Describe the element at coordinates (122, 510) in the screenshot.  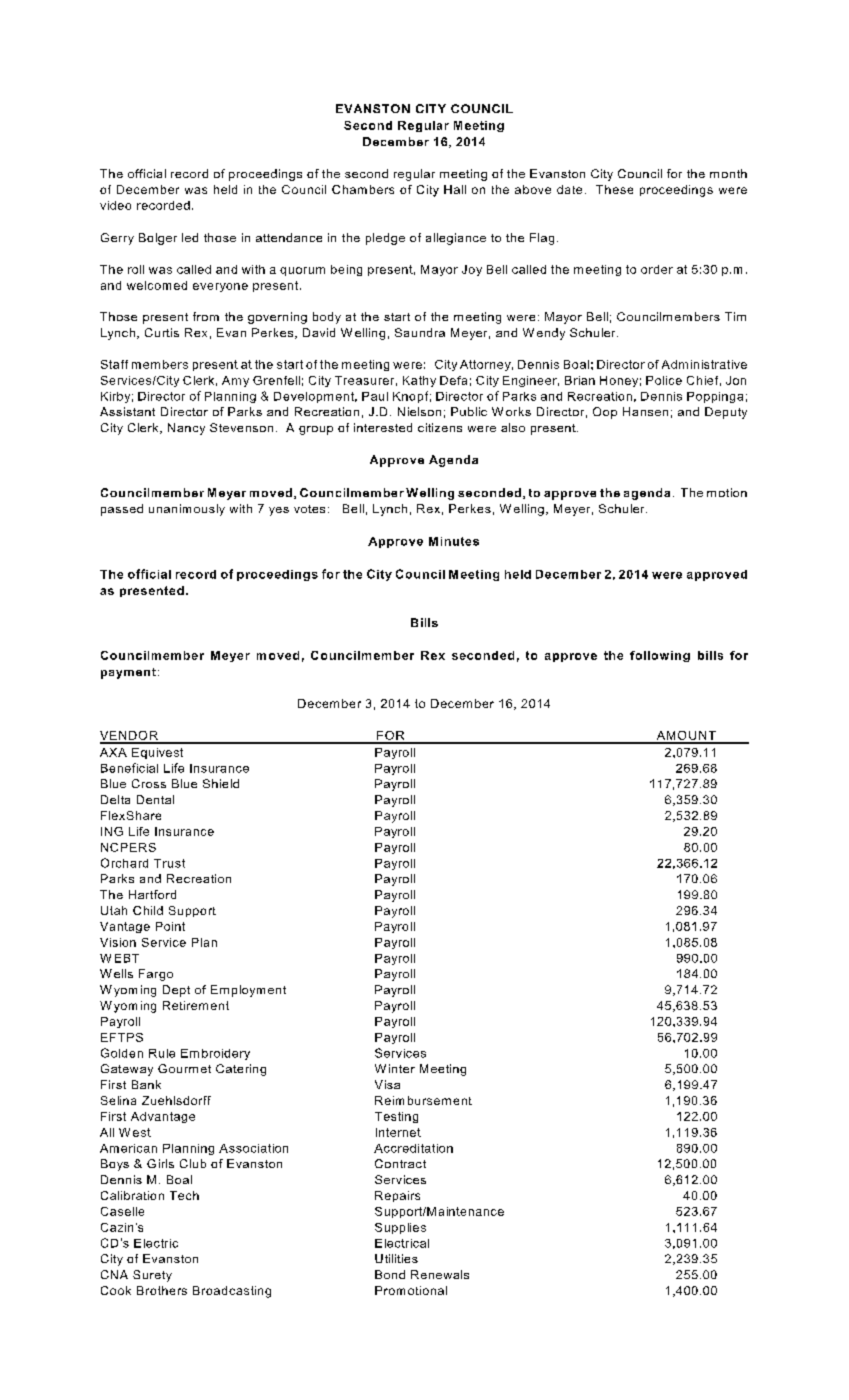
I see `passed` at that location.
